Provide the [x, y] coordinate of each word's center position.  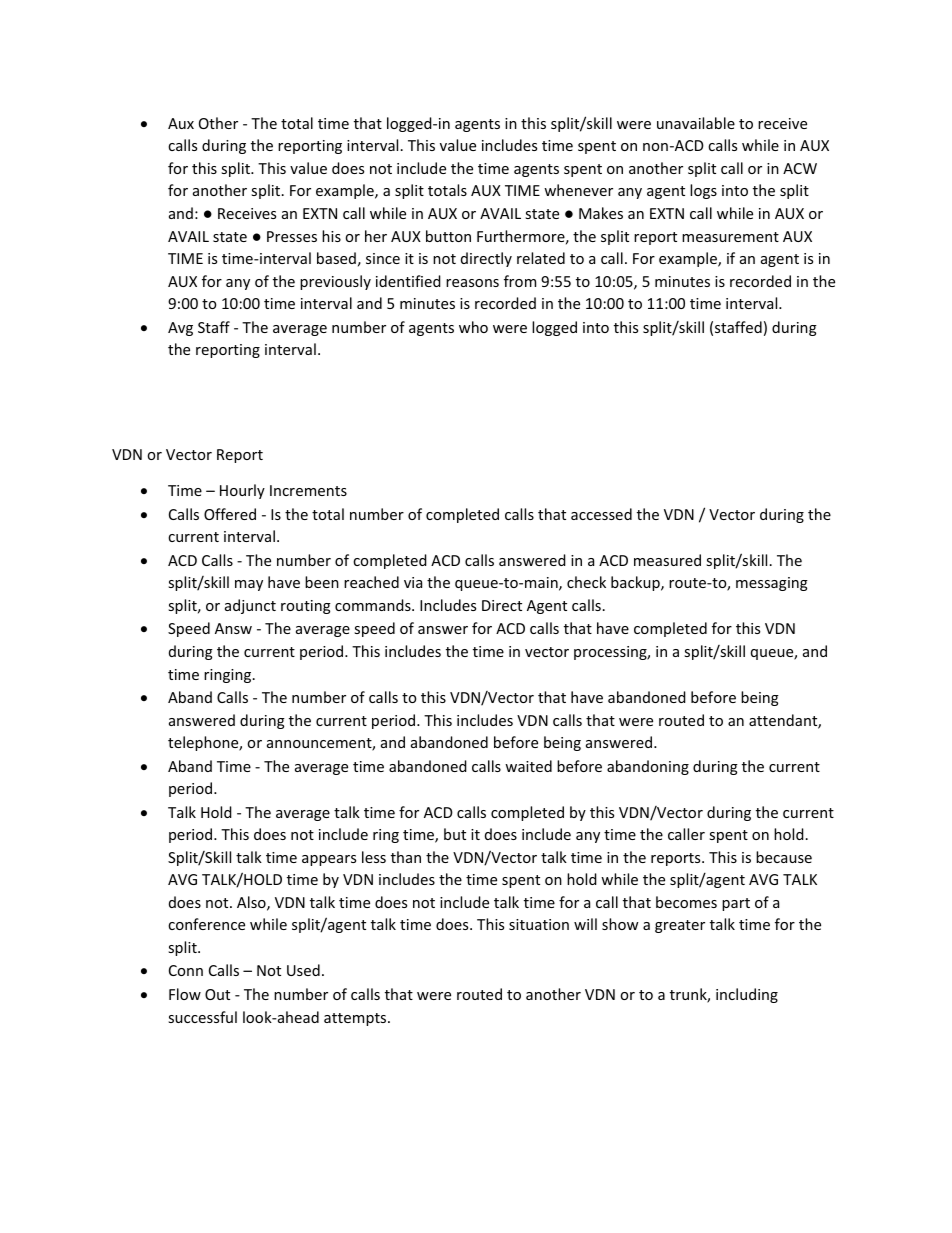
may [249, 585]
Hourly [242, 491]
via [413, 582]
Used [303, 970]
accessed [601, 514]
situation [539, 924]
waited [528, 766]
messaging [772, 584]
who [473, 327]
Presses [292, 236]
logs [703, 191]
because [784, 857]
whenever [578, 190]
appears [329, 860]
